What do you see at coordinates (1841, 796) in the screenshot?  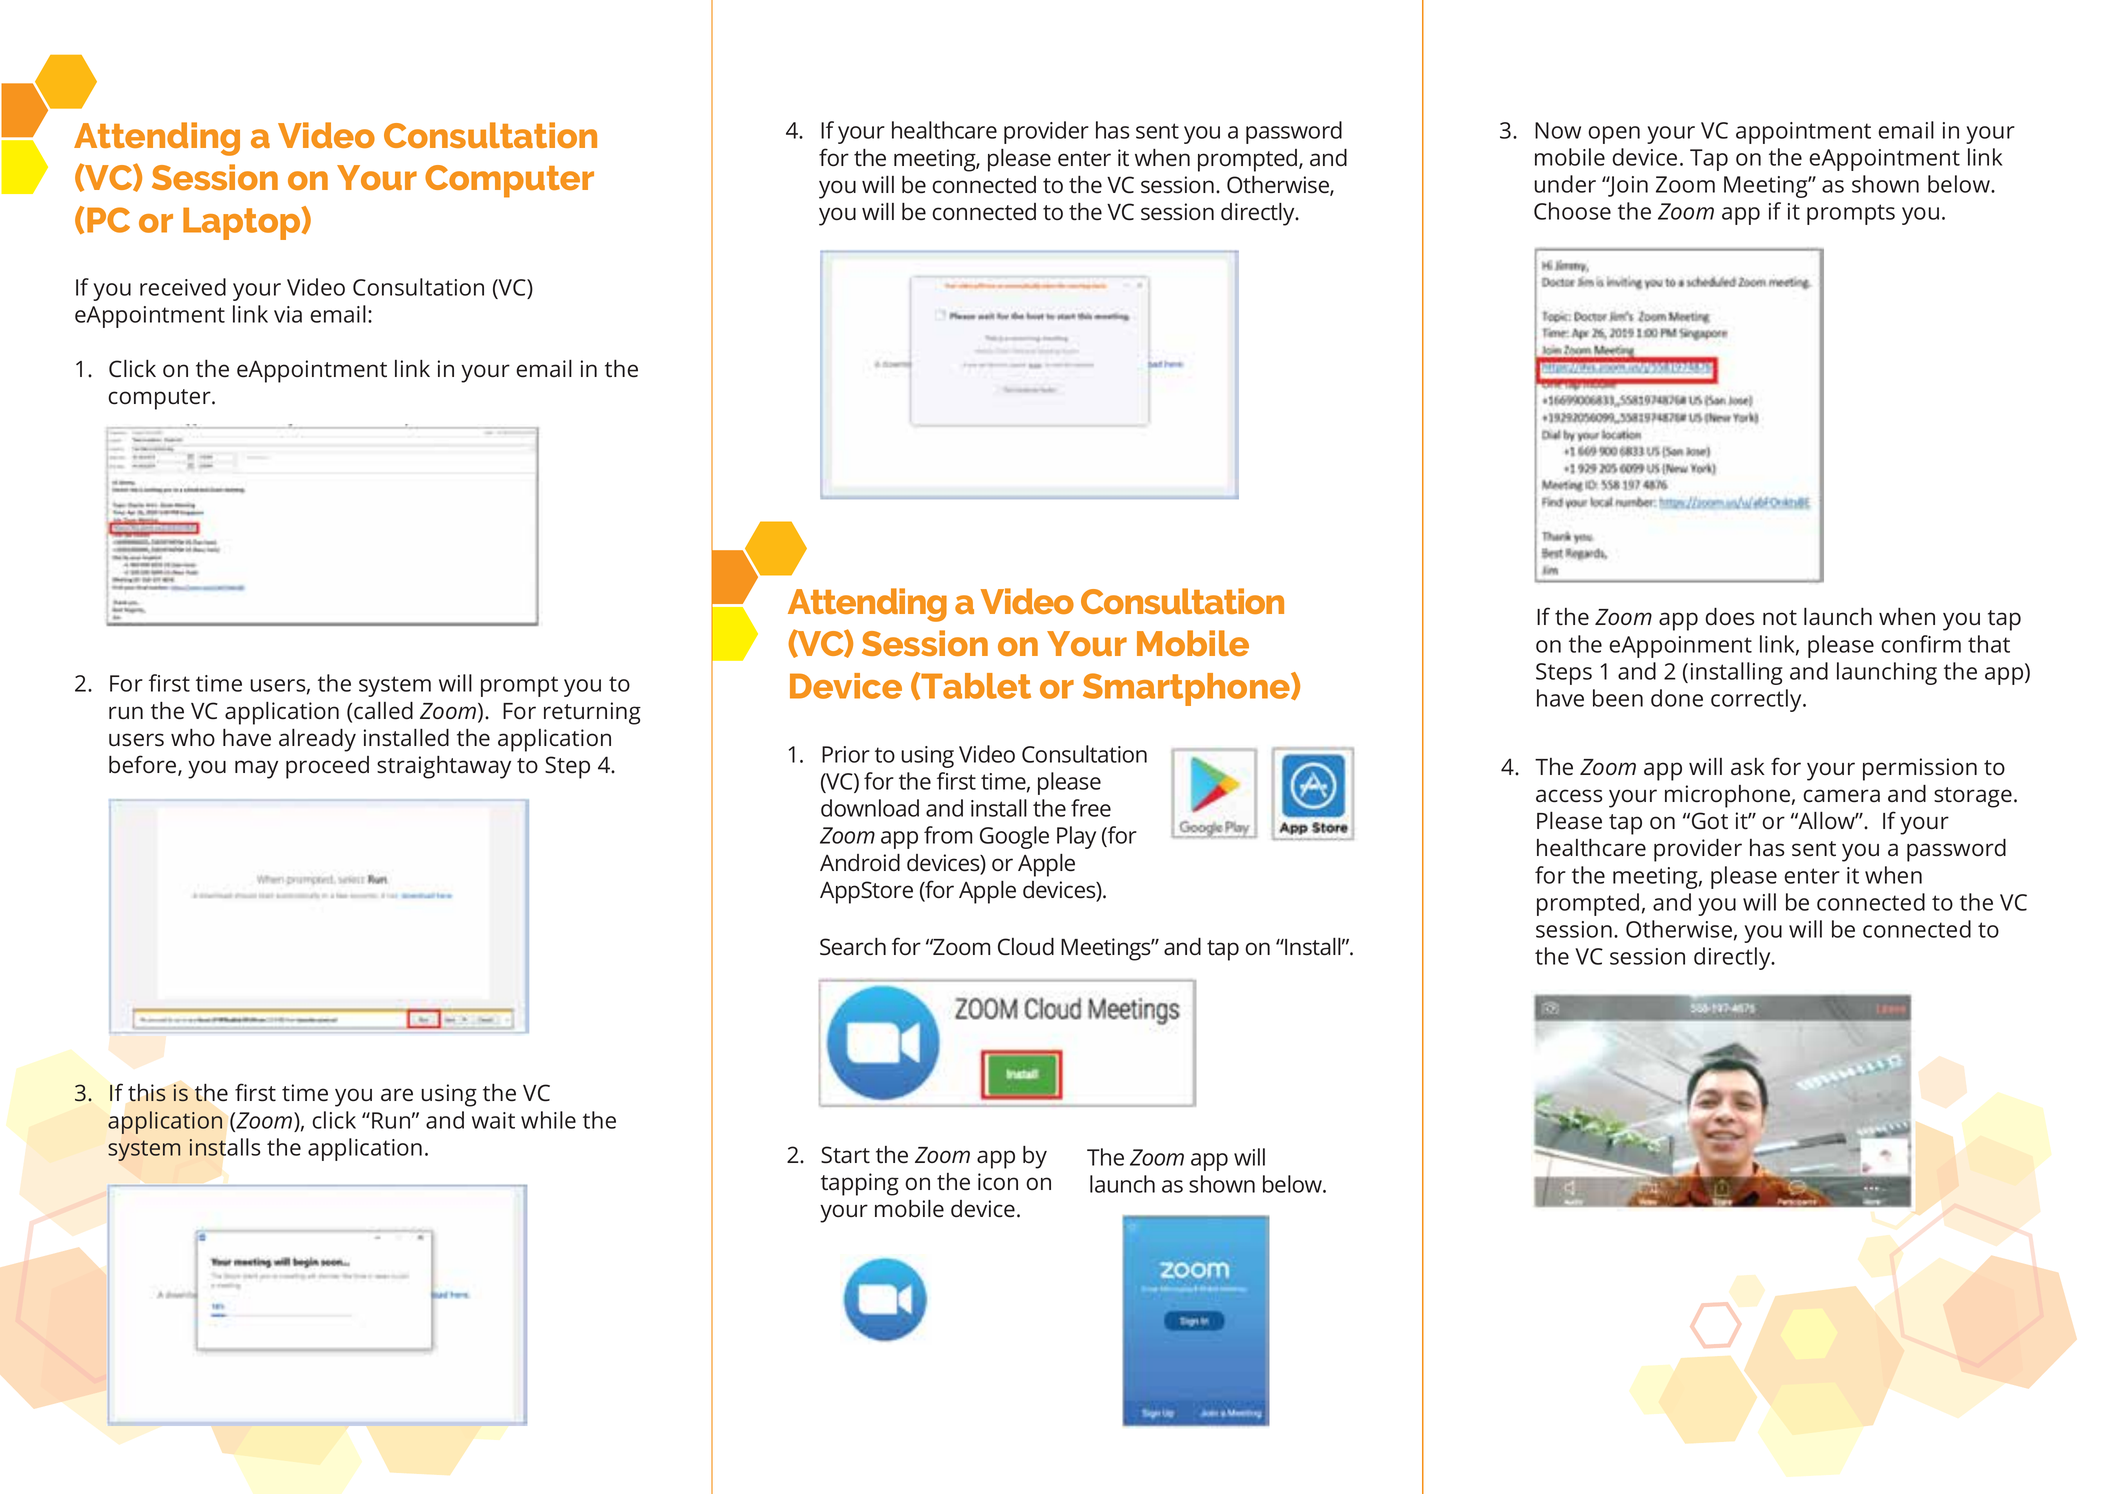 I see `camera` at bounding box center [1841, 796].
